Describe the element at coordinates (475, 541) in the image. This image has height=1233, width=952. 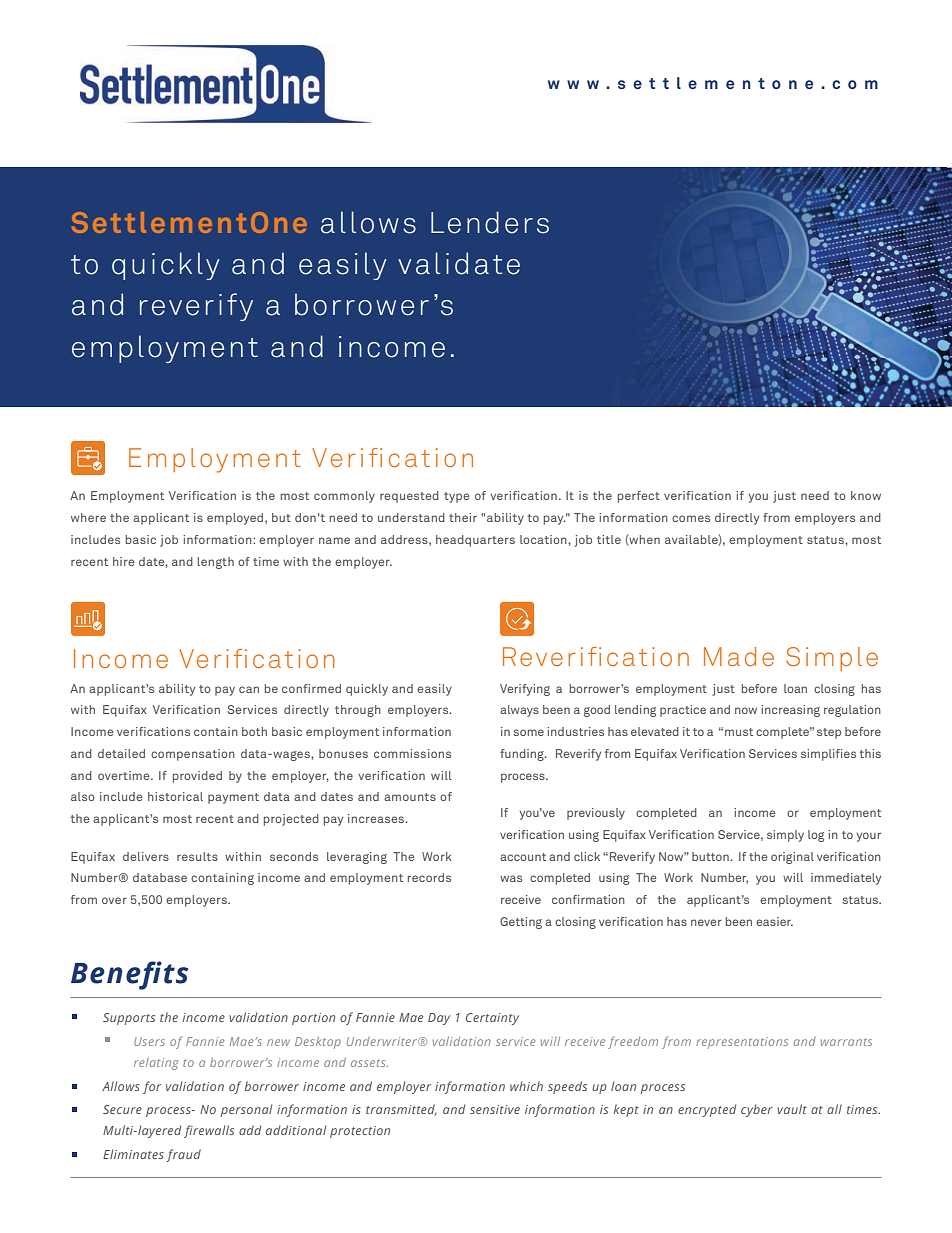
I see `headquarters` at that location.
